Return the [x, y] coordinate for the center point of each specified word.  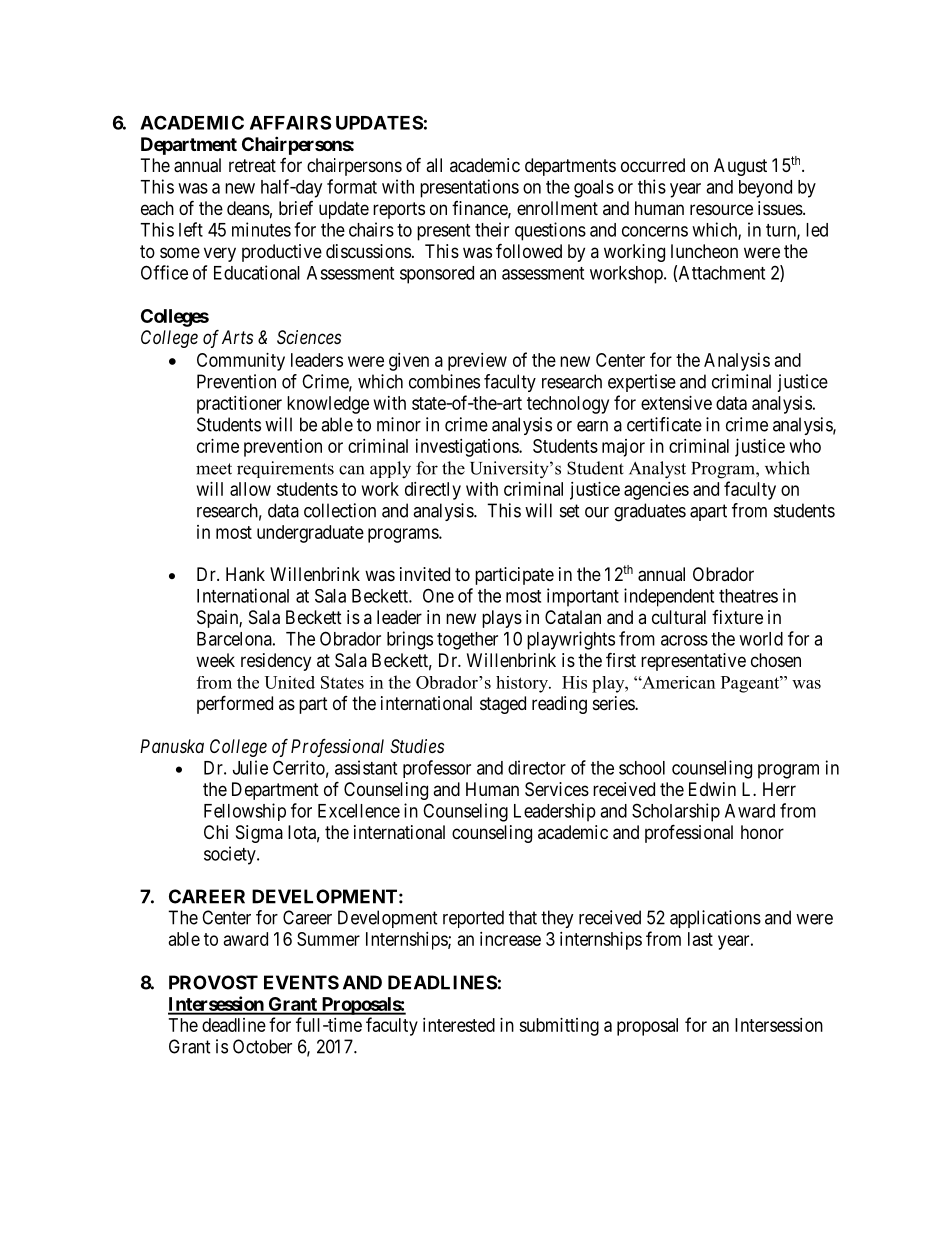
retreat [252, 165]
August [740, 167]
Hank [245, 574]
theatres [748, 596]
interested [459, 1025]
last [700, 939]
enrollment [557, 208]
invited [425, 574]
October [262, 1046]
